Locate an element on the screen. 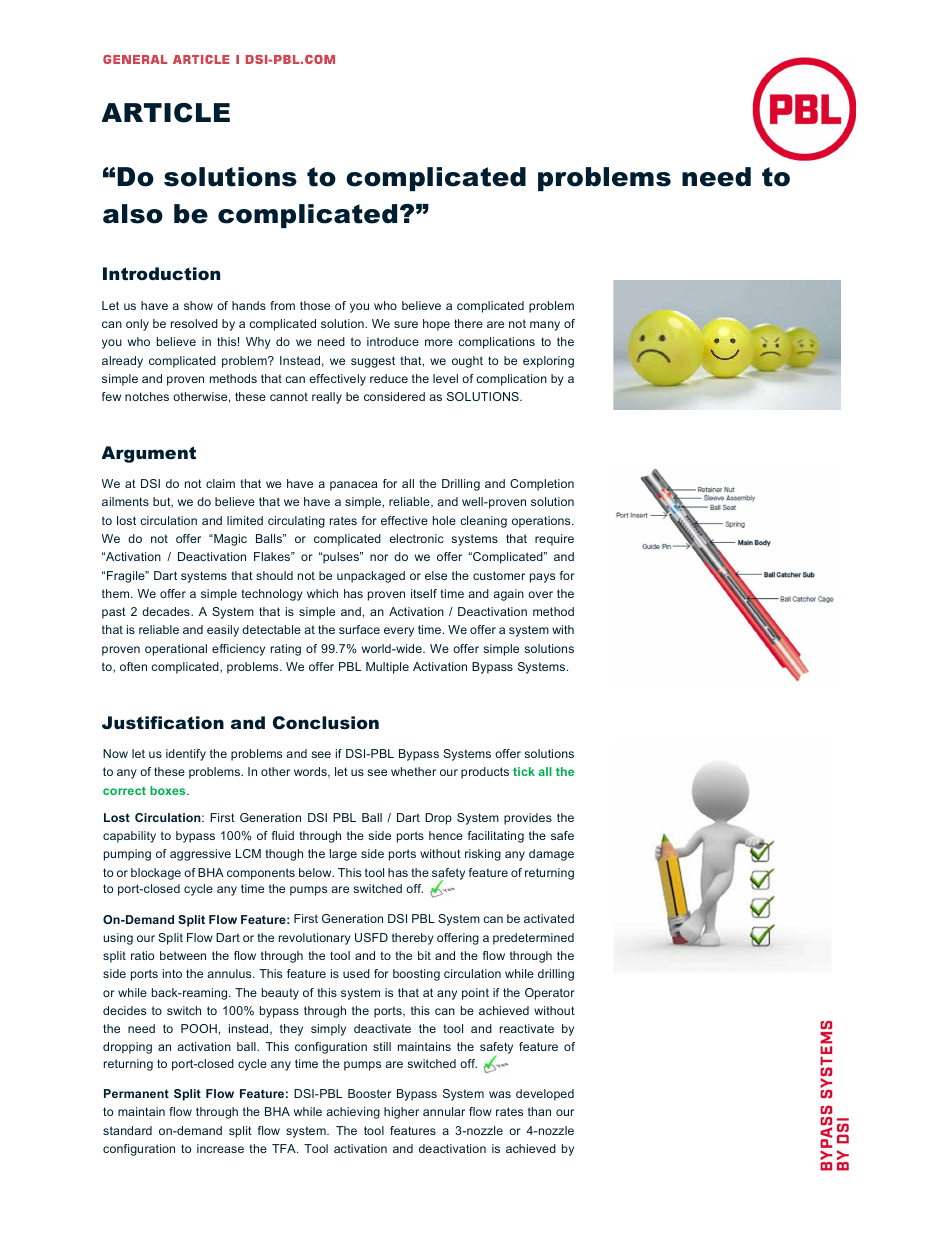 This screenshot has width=952, height=1233. decades is located at coordinates (167, 611).
